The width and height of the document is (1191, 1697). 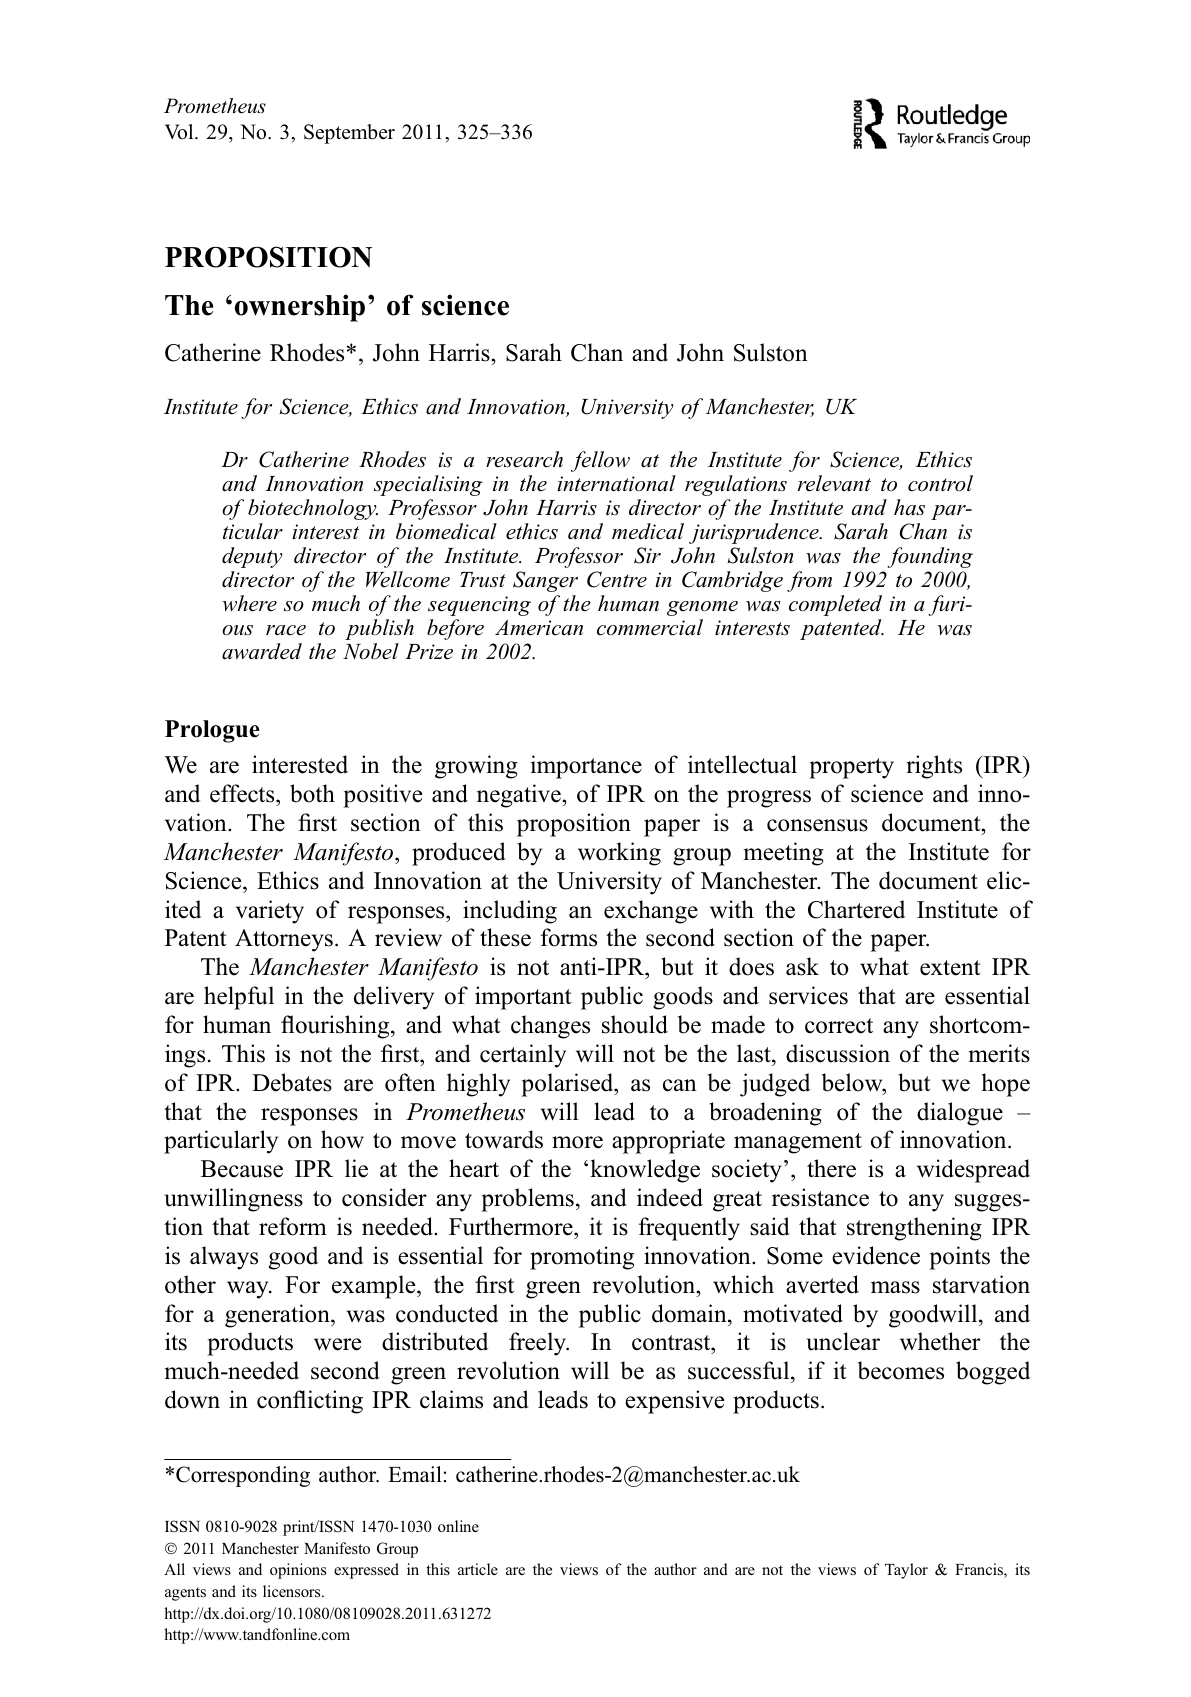 What do you see at coordinates (270, 912) in the document?
I see `variety` at bounding box center [270, 912].
